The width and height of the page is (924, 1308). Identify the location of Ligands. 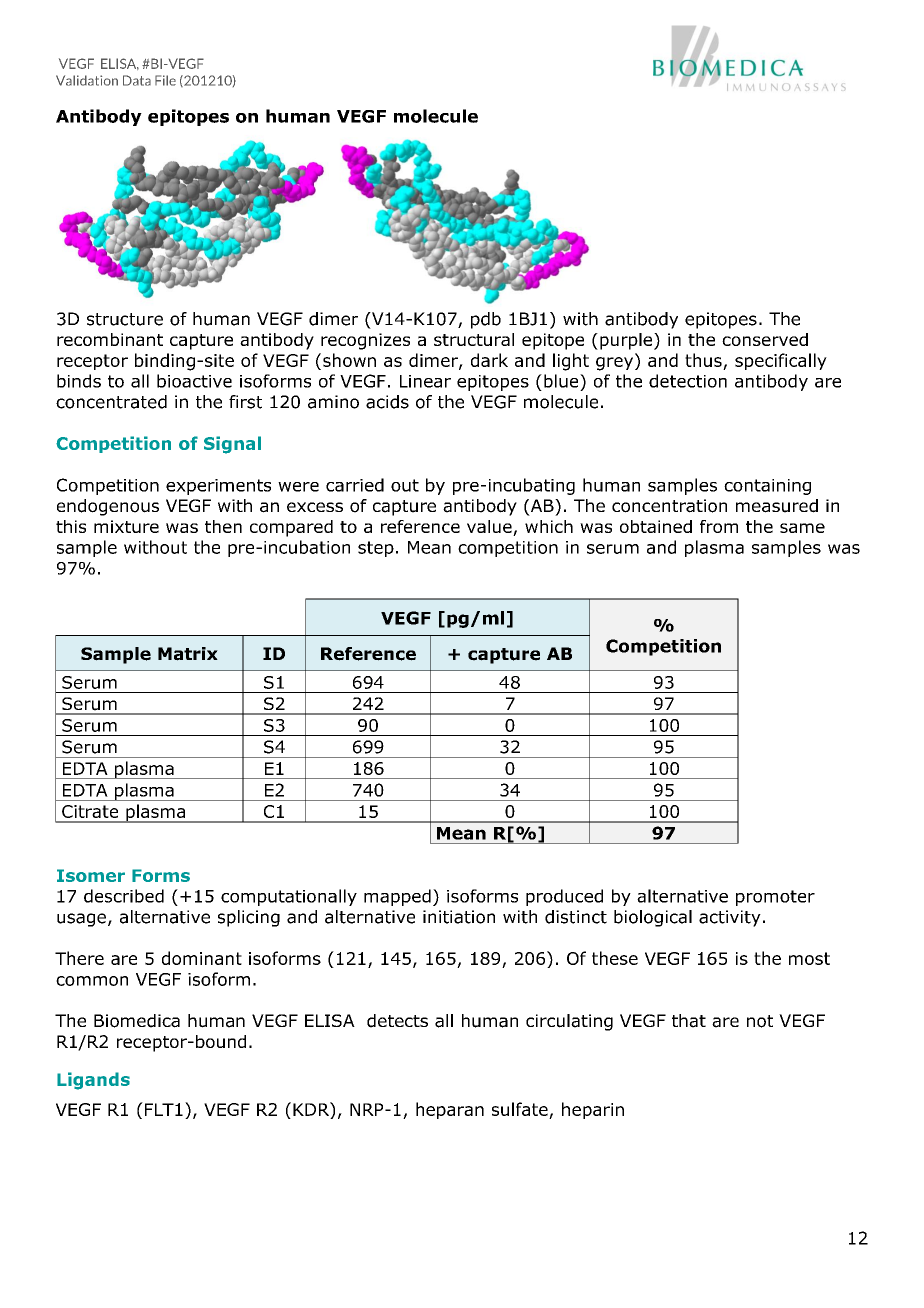
(93, 1081).
